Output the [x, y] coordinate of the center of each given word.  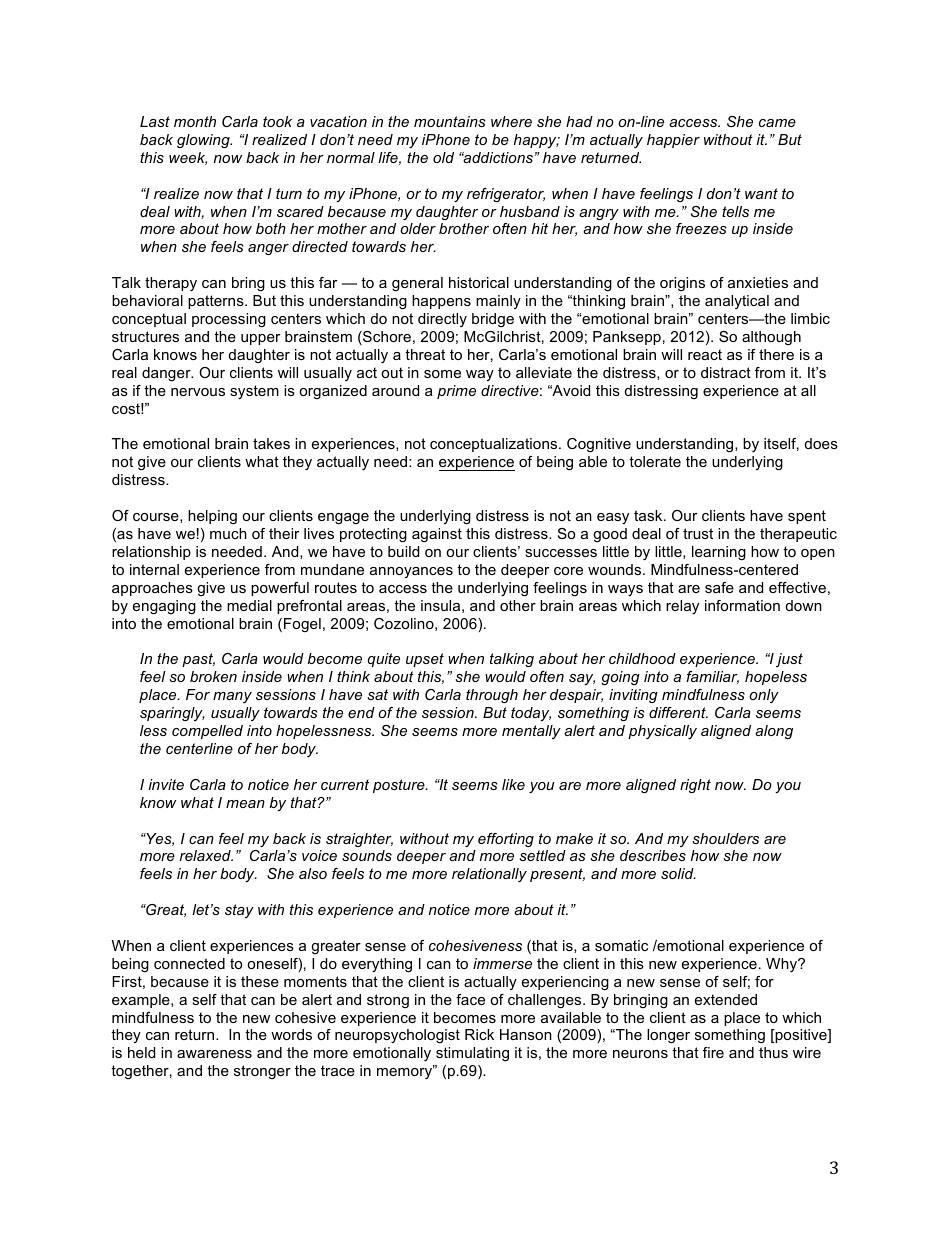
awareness [214, 1054]
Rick [479, 1034]
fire [713, 1052]
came [777, 123]
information [742, 605]
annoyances [411, 572]
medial [249, 605]
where [511, 121]
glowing [204, 141]
